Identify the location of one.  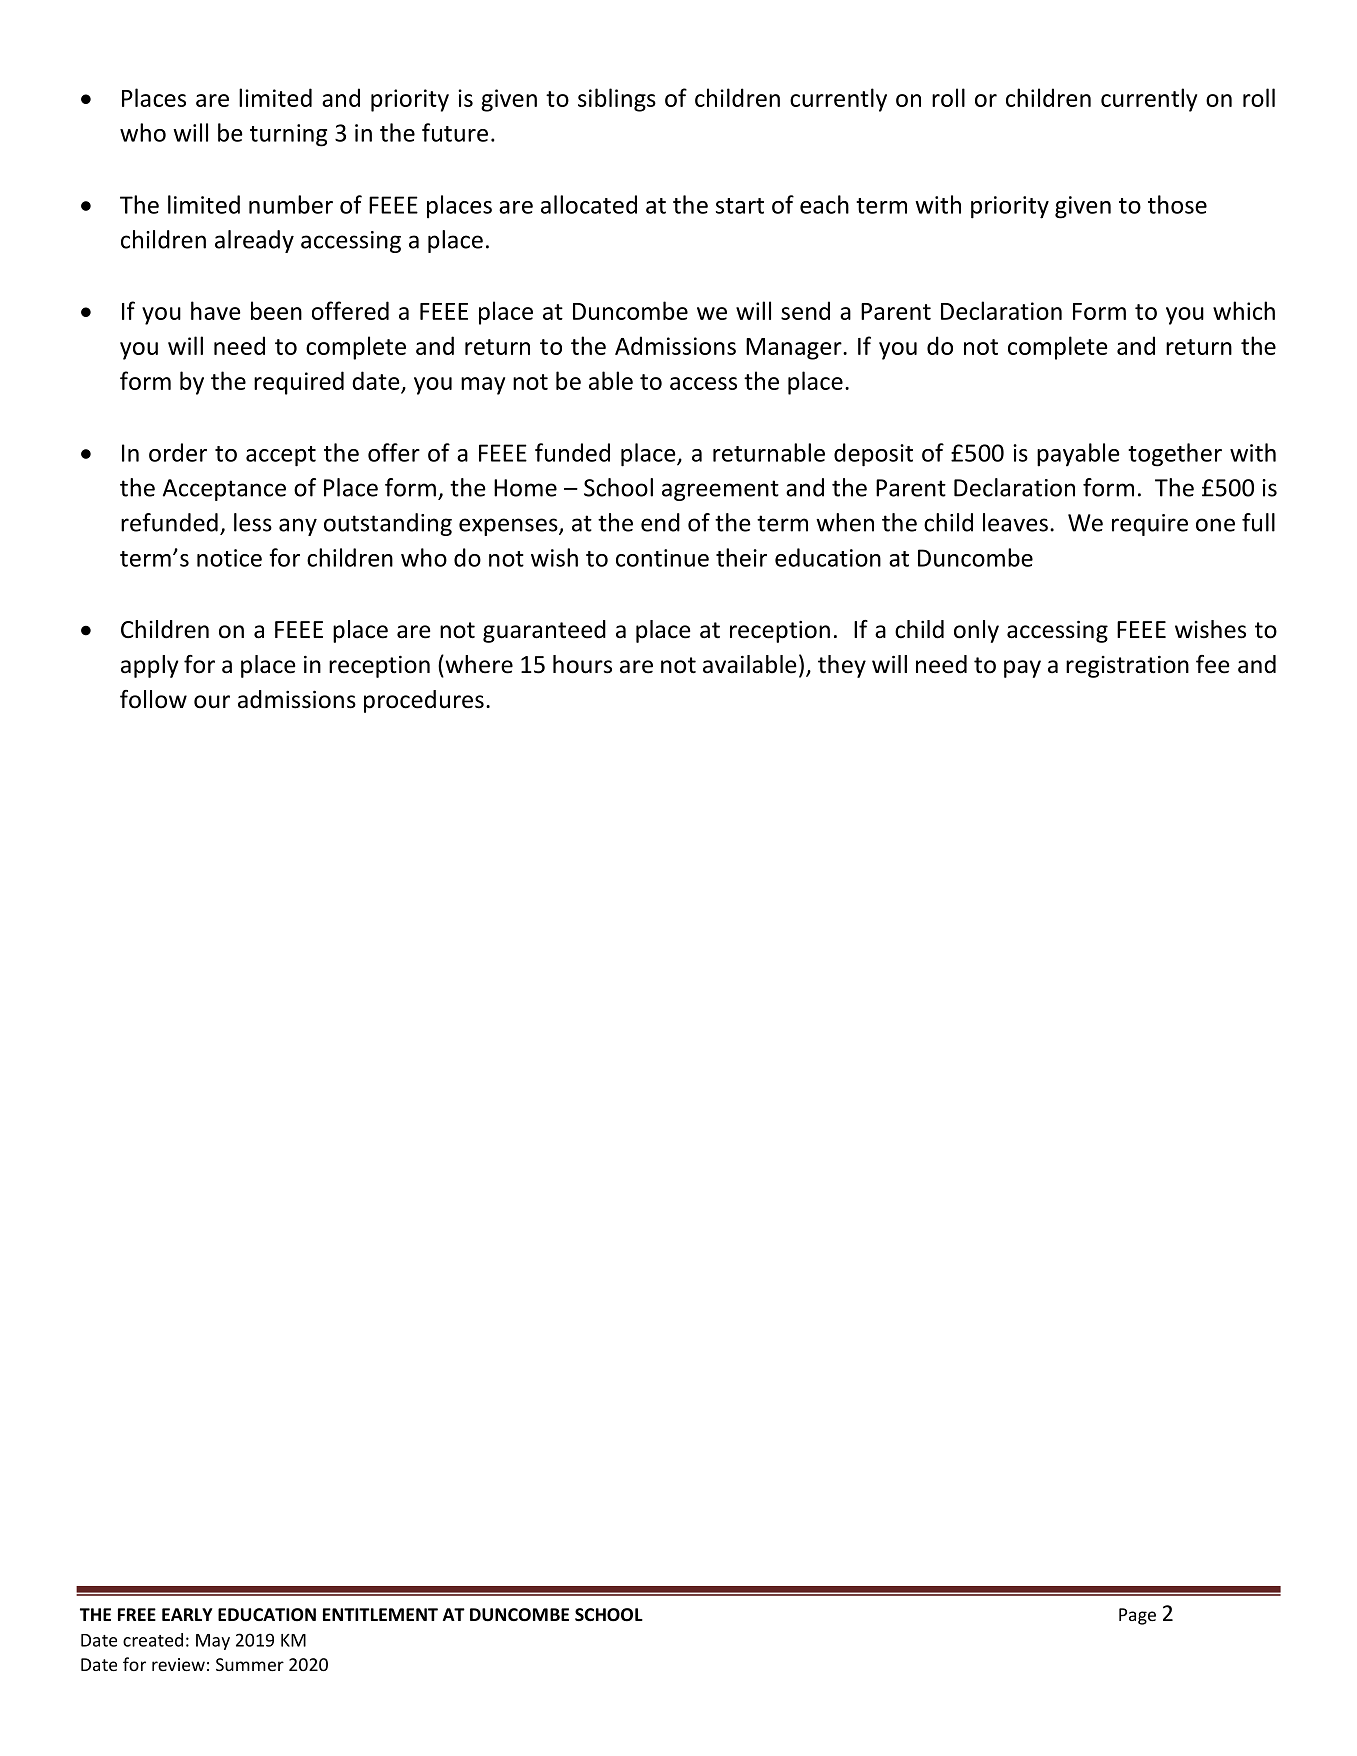
(1215, 525).
